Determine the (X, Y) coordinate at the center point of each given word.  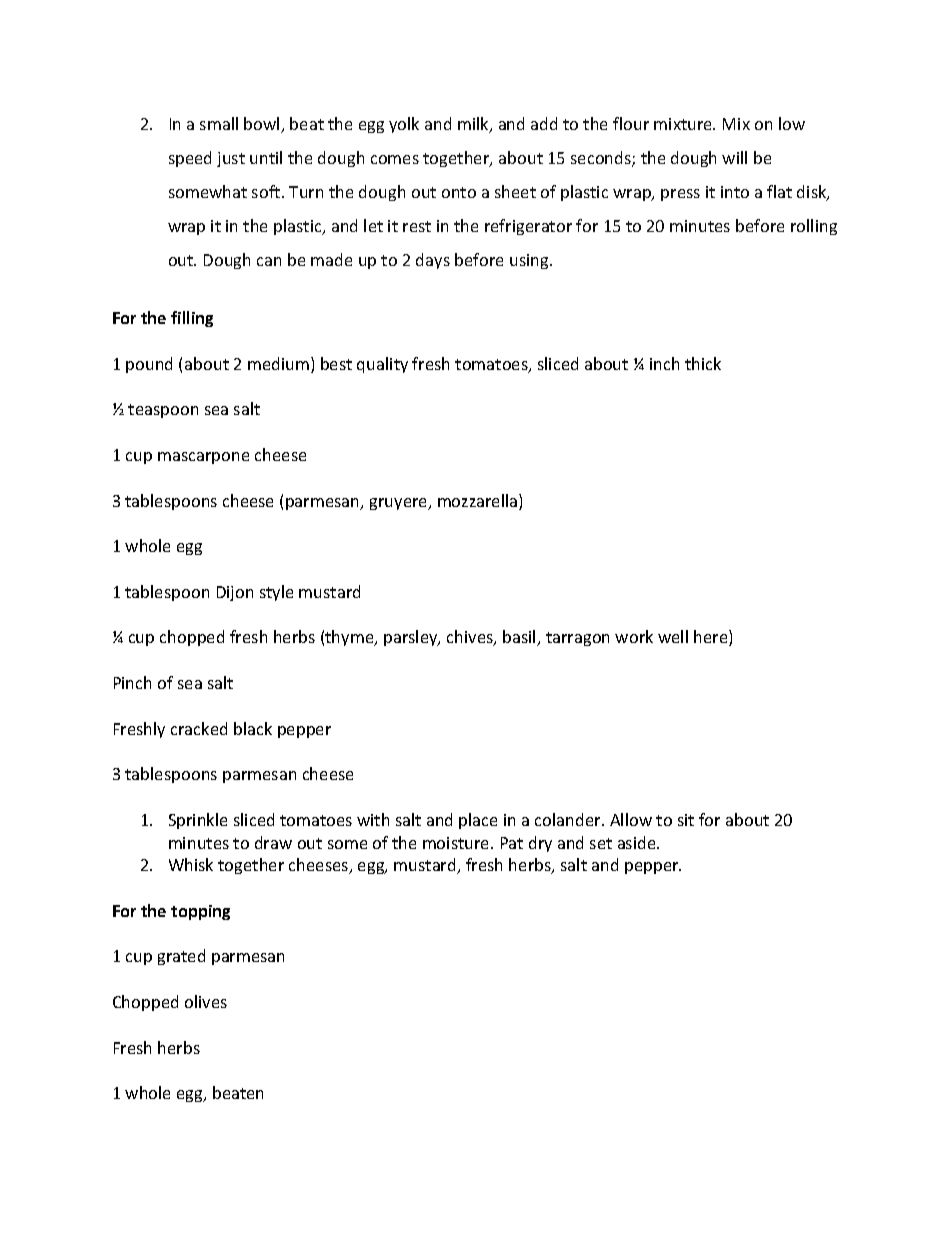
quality (382, 365)
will (734, 157)
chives (471, 638)
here (712, 638)
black (253, 728)
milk (474, 125)
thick (703, 363)
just (231, 159)
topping (200, 912)
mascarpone (203, 458)
